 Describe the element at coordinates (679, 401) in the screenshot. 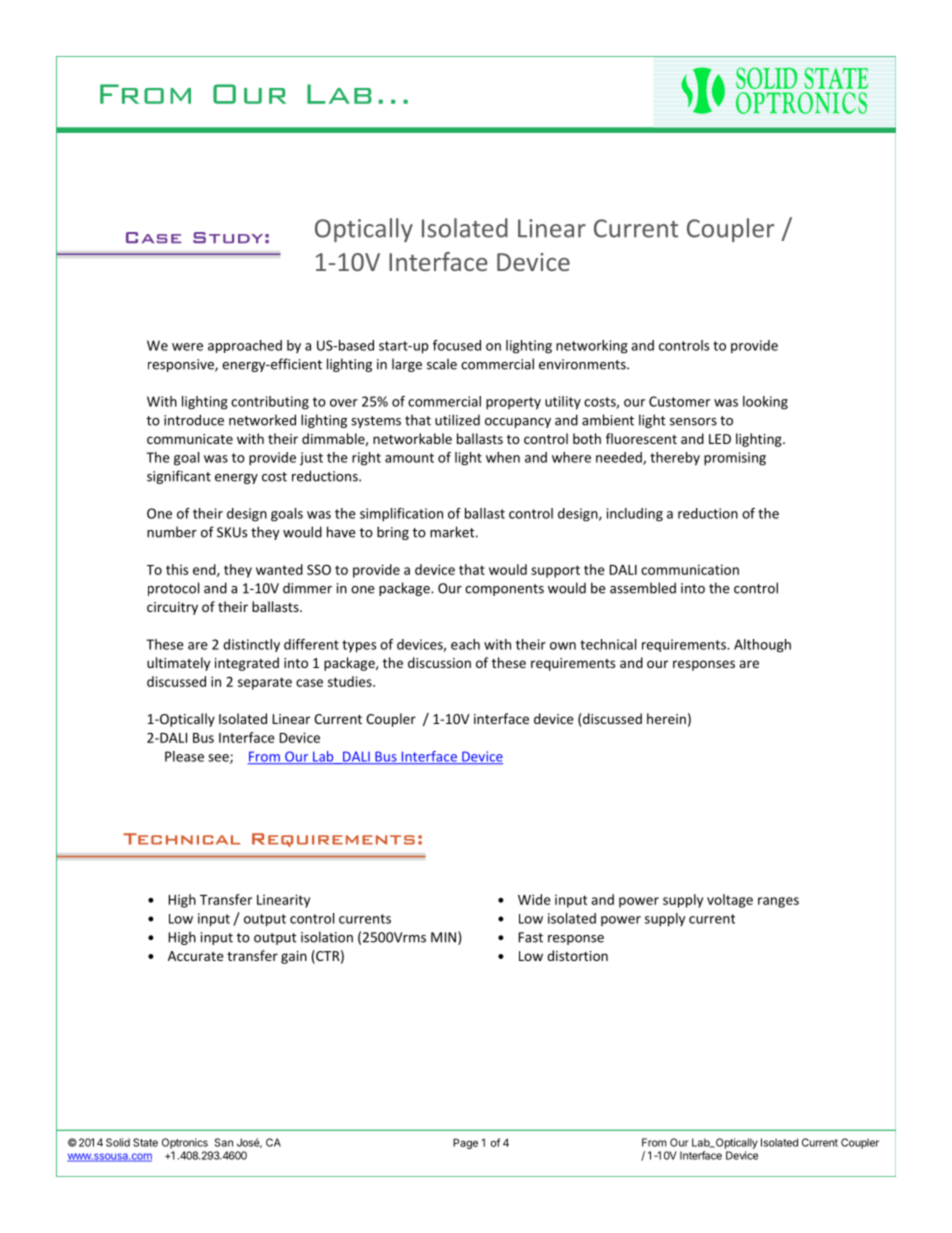

I see `Customer` at that location.
